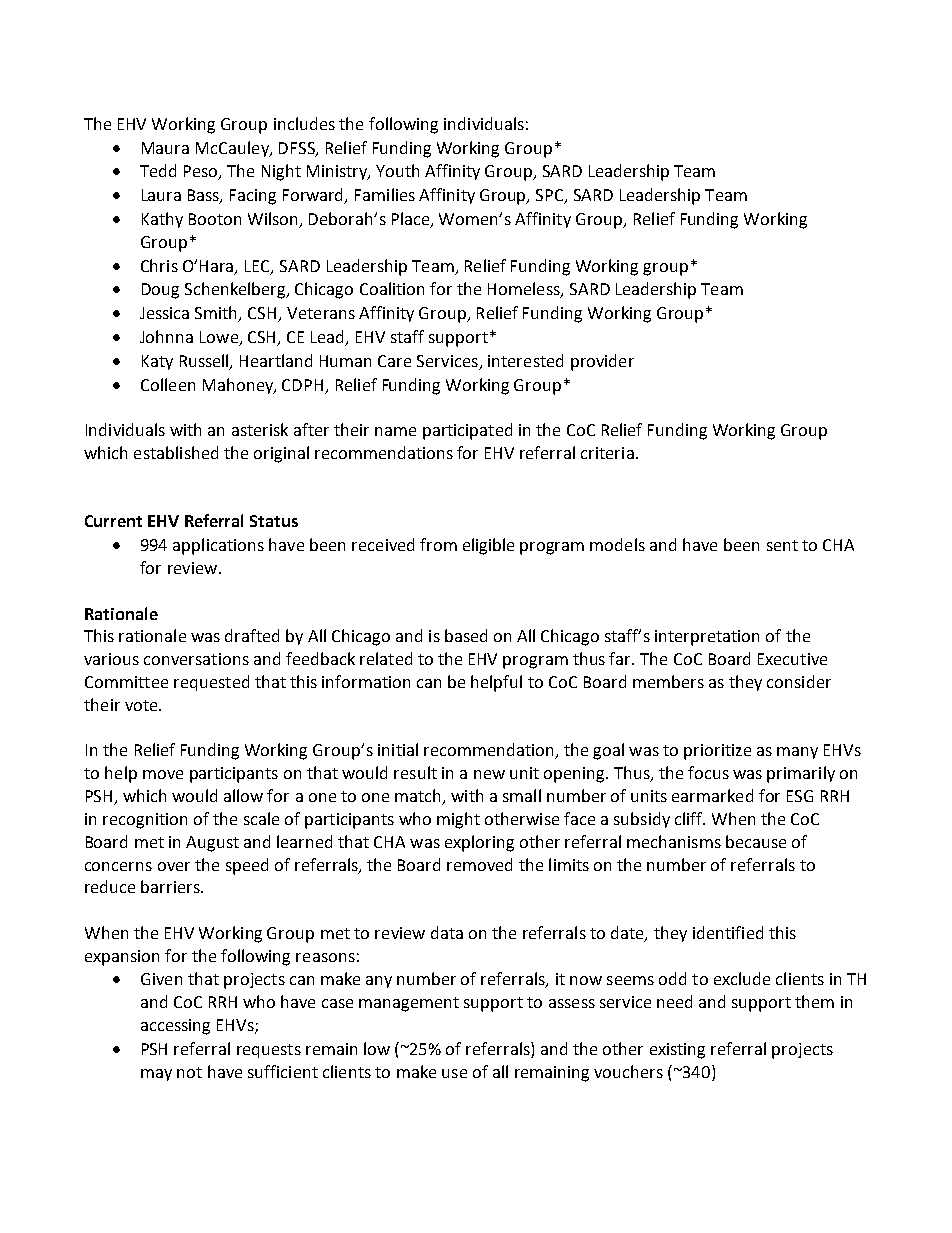  Describe the element at coordinates (551, 196) in the document. I see `SPC` at that location.
